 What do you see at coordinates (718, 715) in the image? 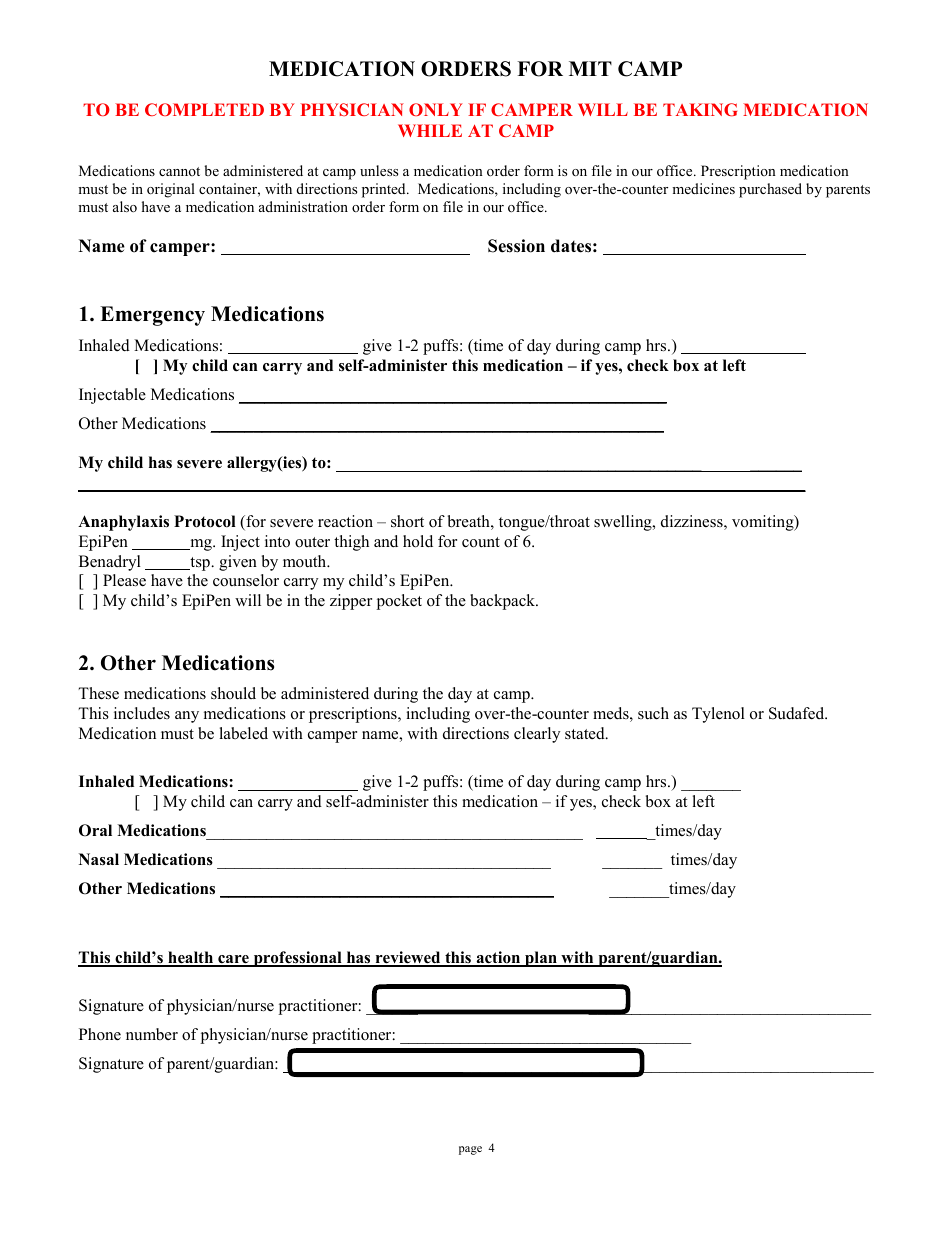
I see `Tylenol` at bounding box center [718, 715].
